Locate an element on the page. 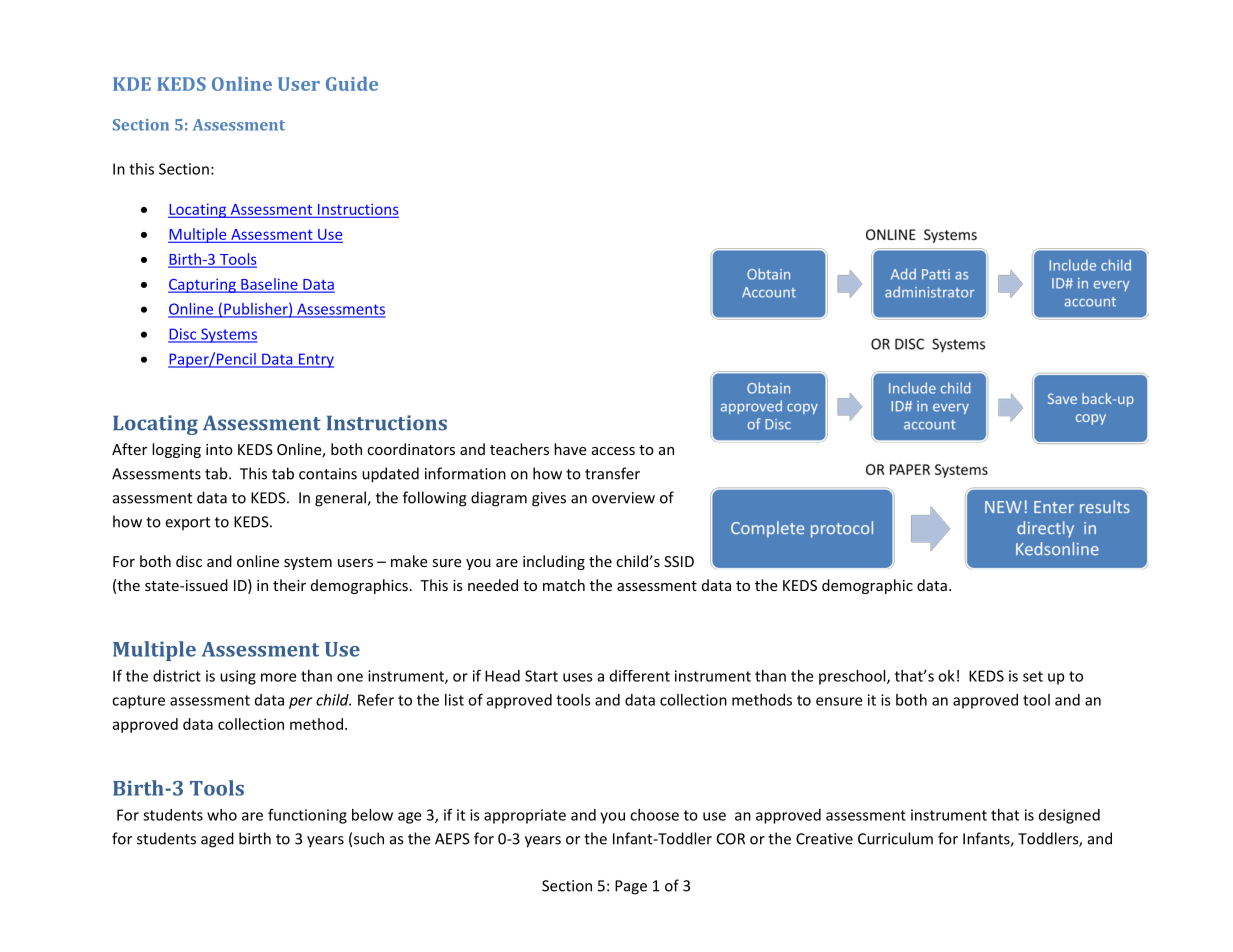 The image size is (1233, 952). have is located at coordinates (570, 449).
